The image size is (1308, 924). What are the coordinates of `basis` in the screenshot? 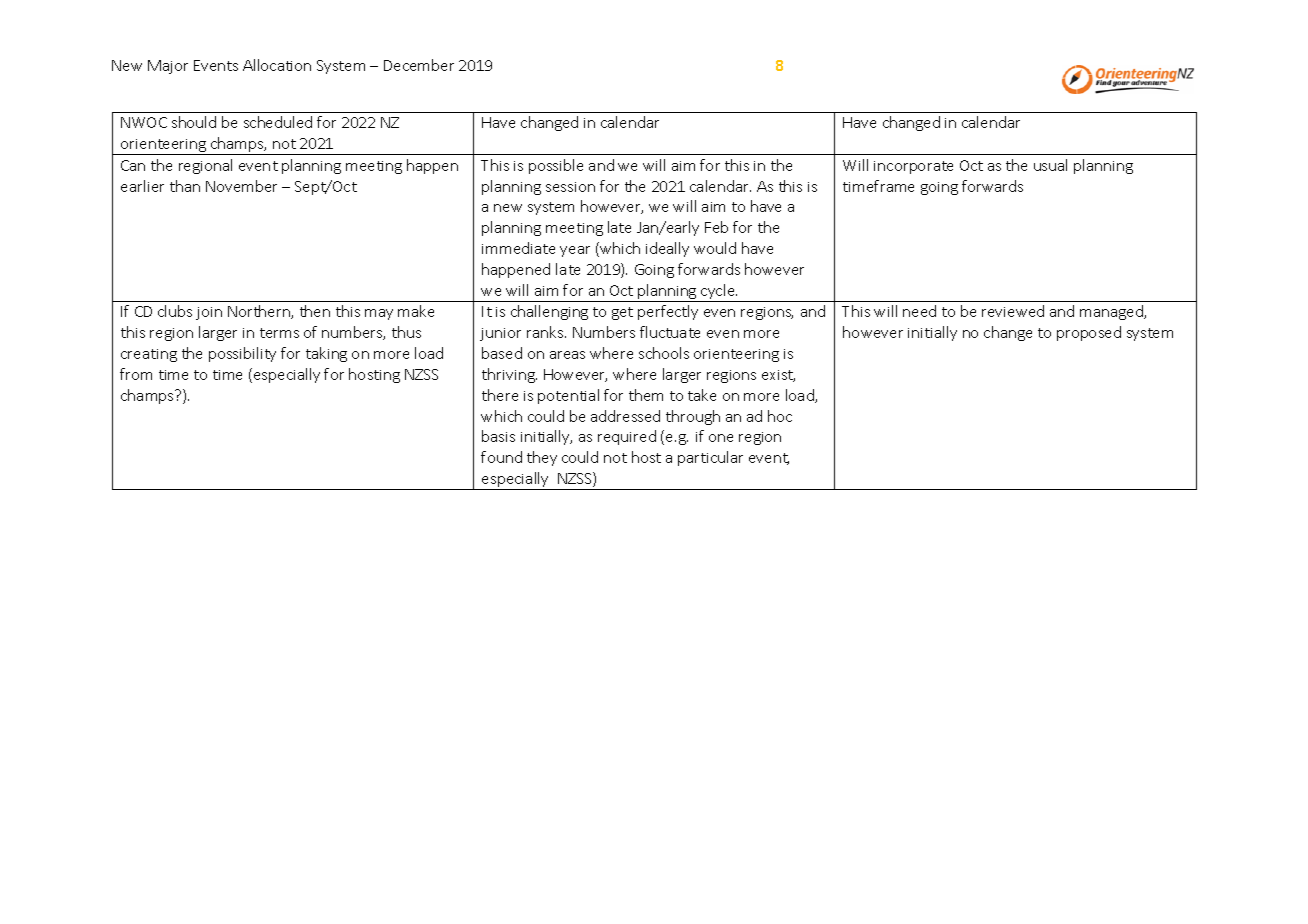 It's located at (498, 436).
